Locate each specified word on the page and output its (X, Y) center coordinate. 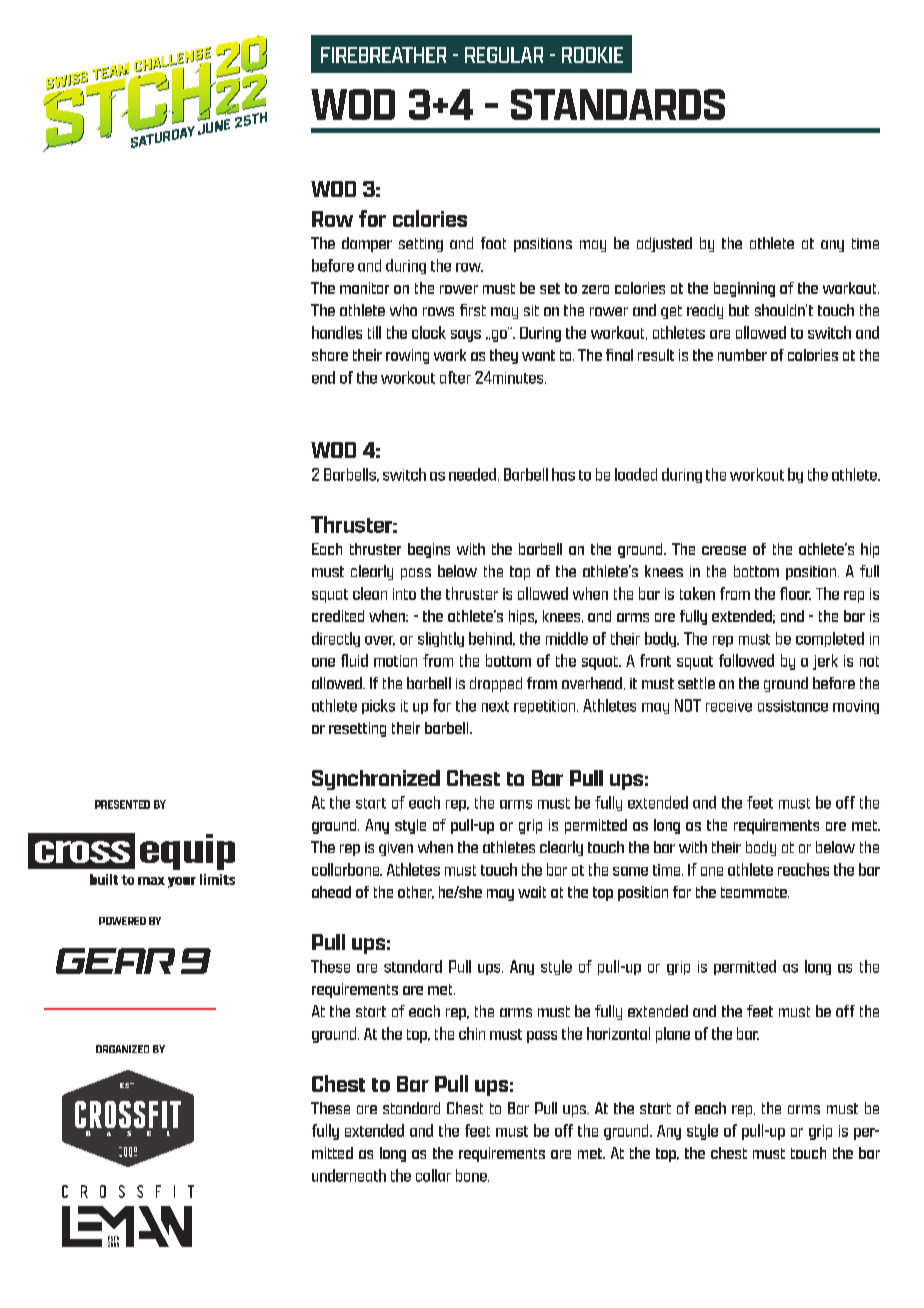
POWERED (122, 921)
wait (532, 892)
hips (523, 617)
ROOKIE (592, 55)
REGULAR (504, 55)
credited (338, 616)
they (504, 356)
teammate (755, 892)
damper (367, 244)
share (330, 355)
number (742, 355)
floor (795, 593)
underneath (349, 1175)
